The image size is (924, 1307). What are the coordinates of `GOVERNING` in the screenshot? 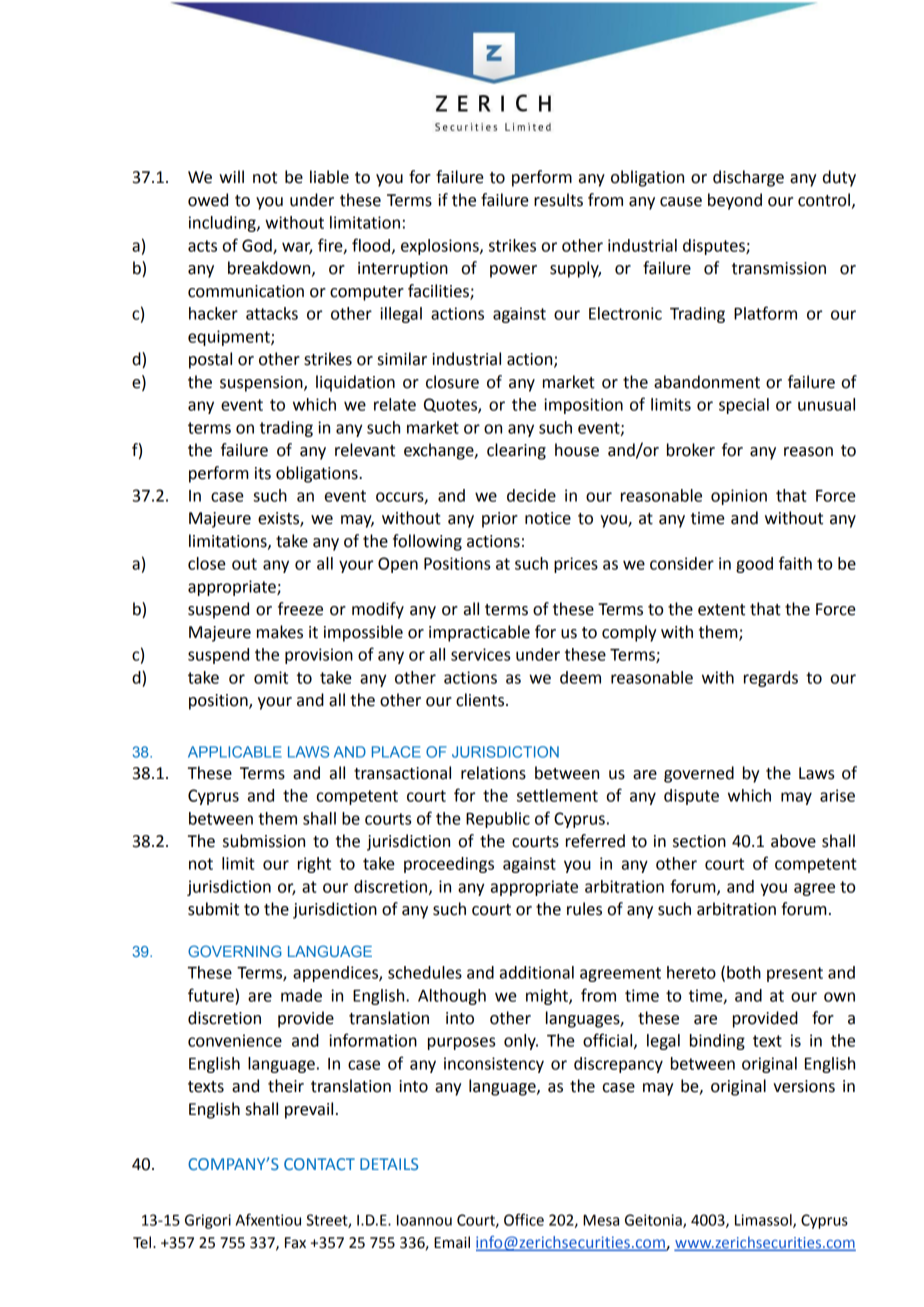 It's located at (235, 951).
